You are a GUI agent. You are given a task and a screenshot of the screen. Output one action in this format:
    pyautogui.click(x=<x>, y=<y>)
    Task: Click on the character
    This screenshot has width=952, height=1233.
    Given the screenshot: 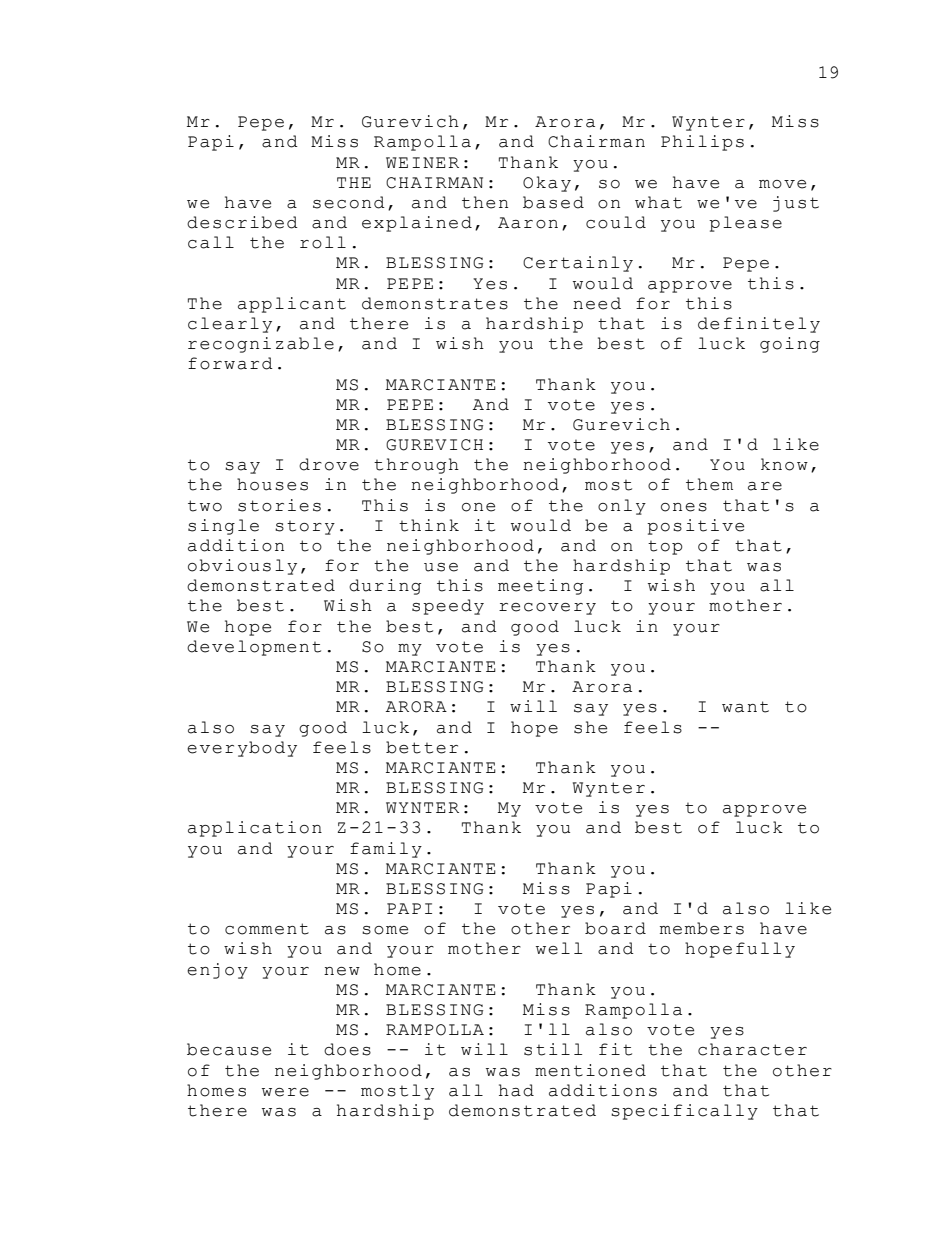 What is the action you would take?
    pyautogui.click(x=752, y=1049)
